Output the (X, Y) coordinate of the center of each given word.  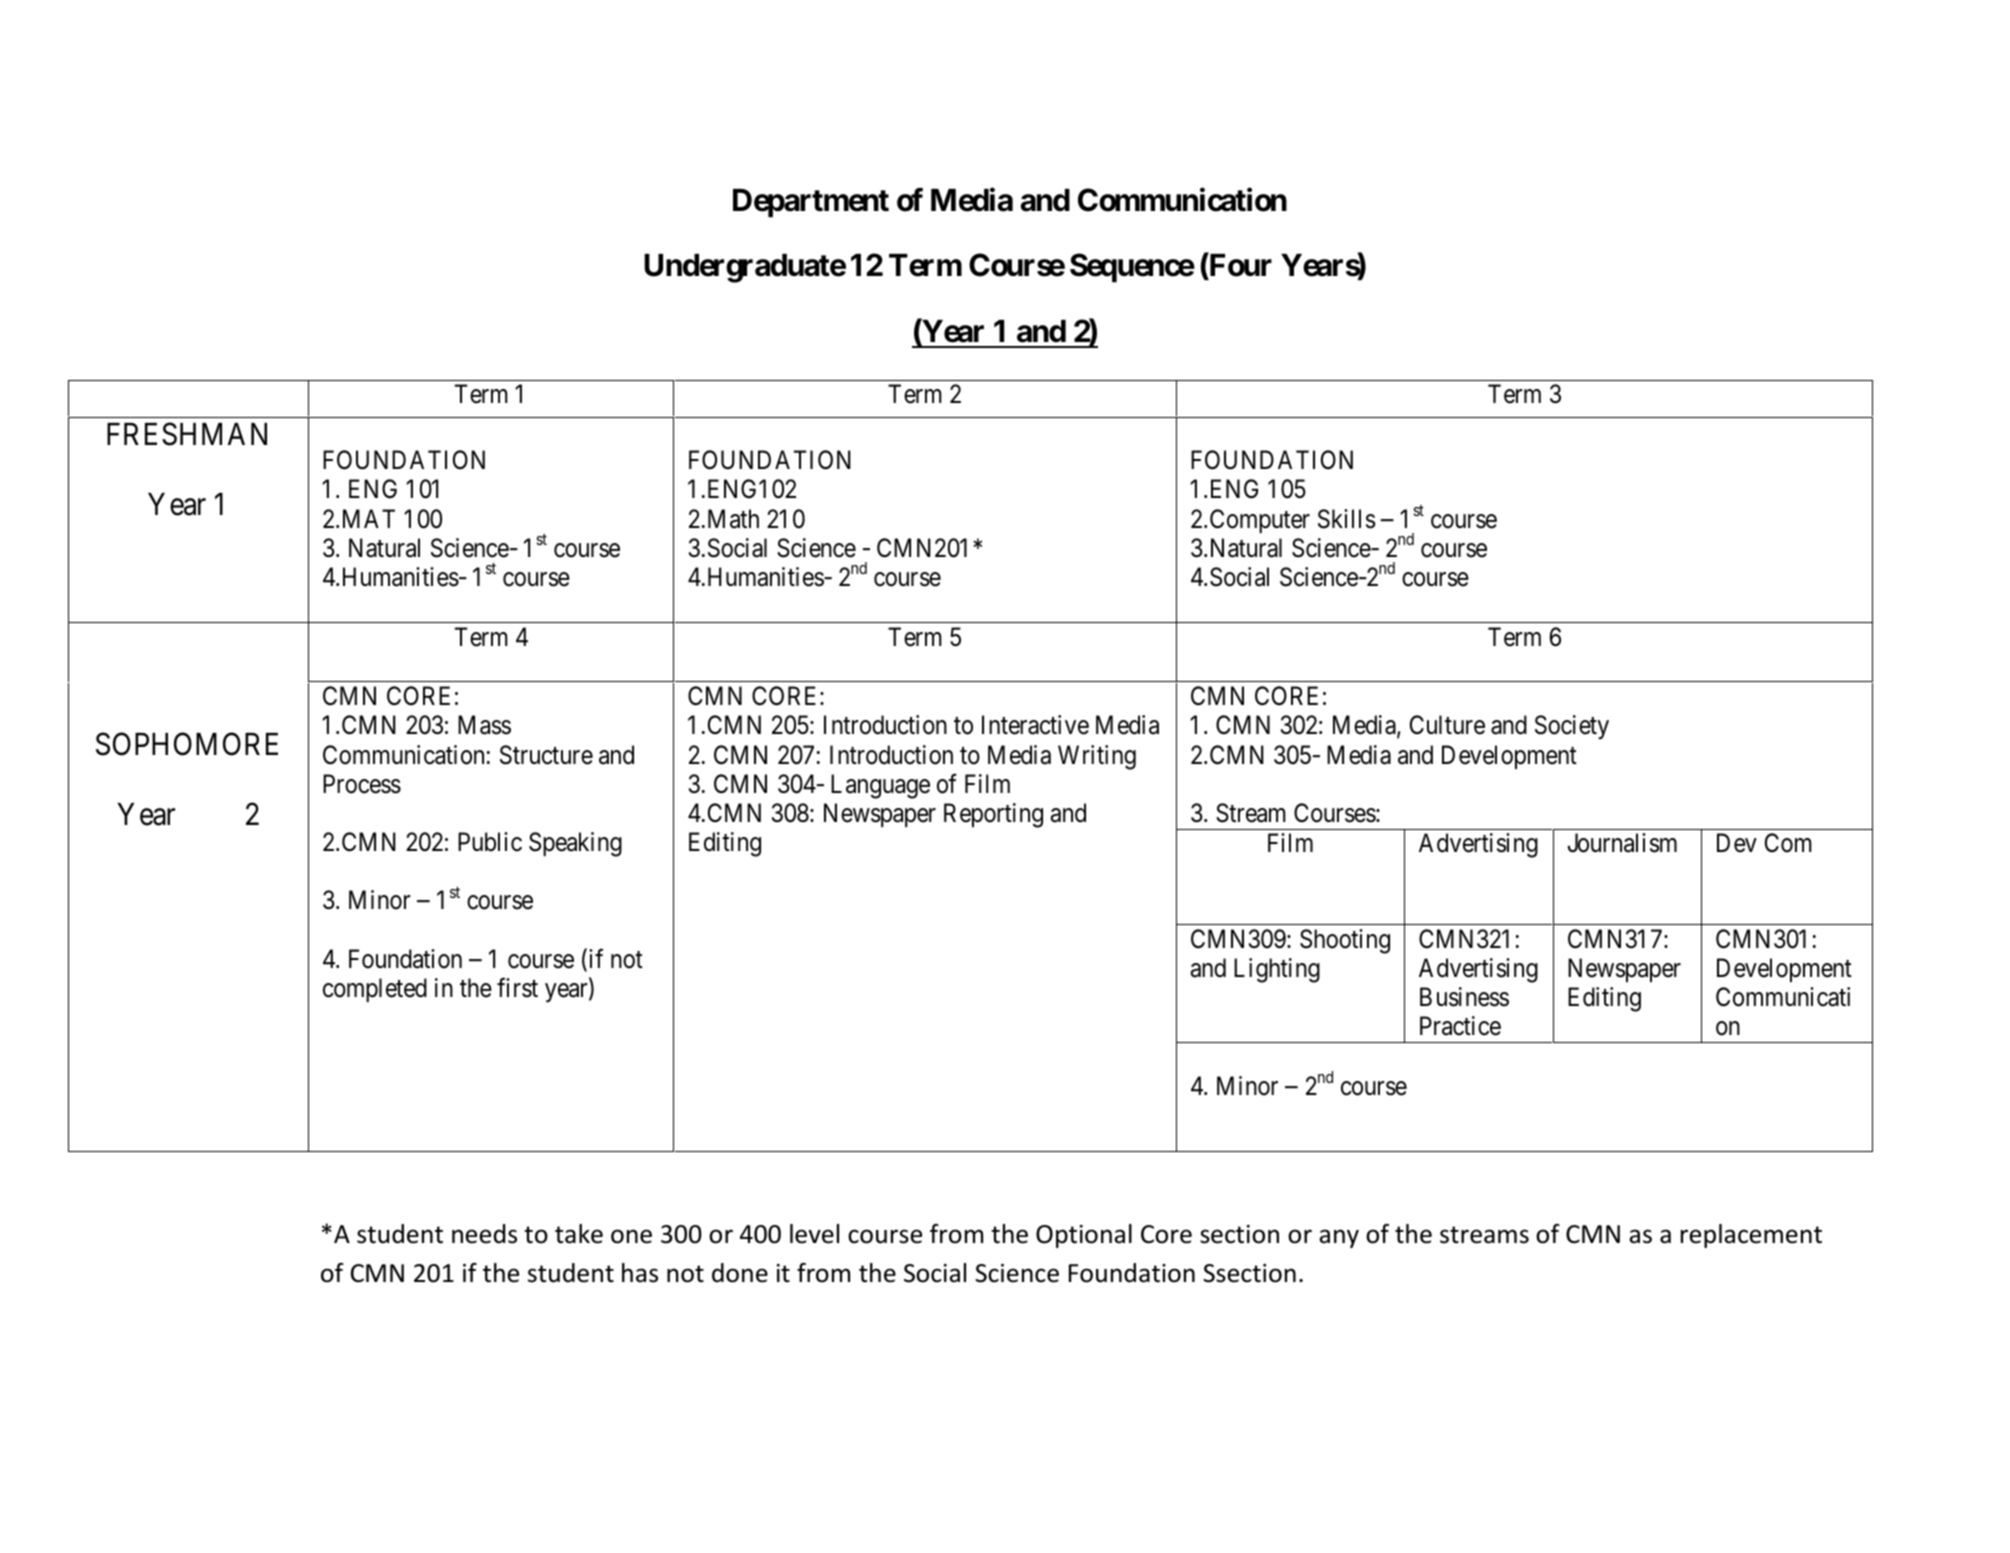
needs (484, 1234)
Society (1572, 727)
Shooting (1345, 941)
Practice (1460, 1026)
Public (490, 842)
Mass (484, 725)
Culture (1447, 725)
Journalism (1622, 843)
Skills (1346, 519)
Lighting (1277, 970)
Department (811, 203)
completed (375, 990)
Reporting (993, 815)
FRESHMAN (187, 434)
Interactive (1035, 725)
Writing (1097, 757)
